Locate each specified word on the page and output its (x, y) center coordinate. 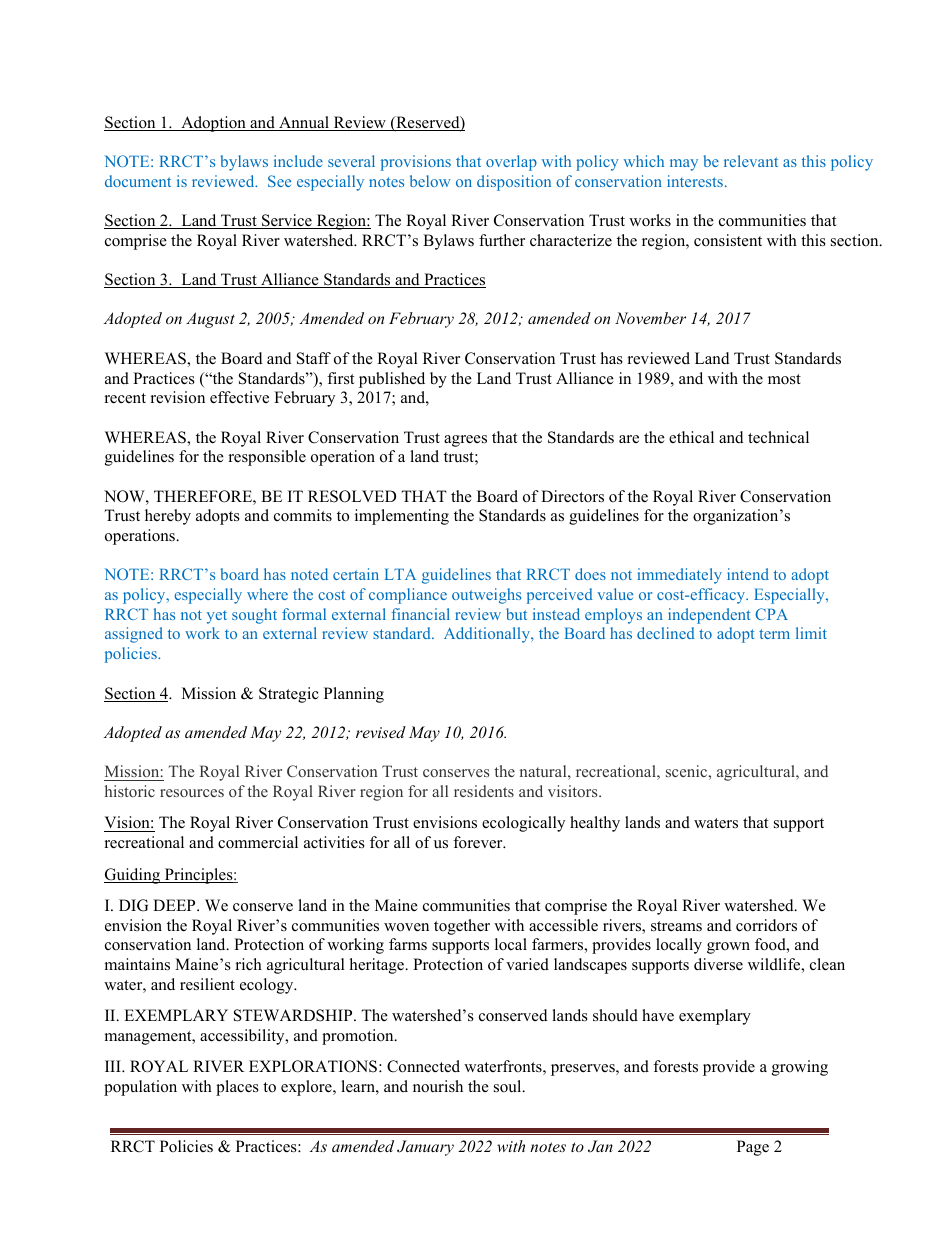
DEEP (175, 905)
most (784, 379)
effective (239, 397)
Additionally (488, 635)
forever (479, 842)
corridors (766, 925)
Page (753, 1148)
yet (217, 617)
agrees (465, 441)
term (774, 634)
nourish (438, 1086)
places (237, 1088)
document (138, 181)
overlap (511, 163)
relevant (751, 161)
